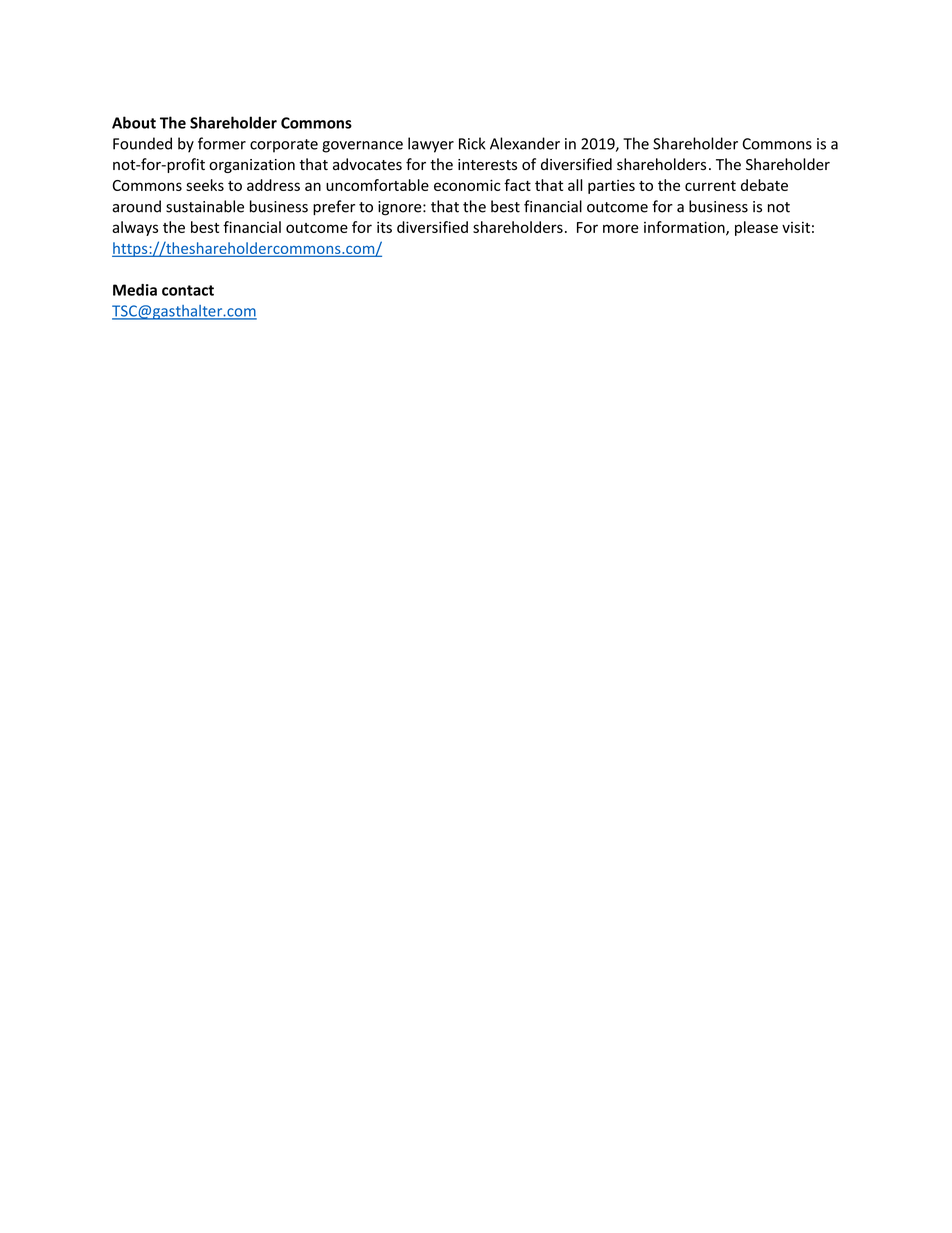 The width and height of the screenshot is (952, 1233). Describe the element at coordinates (472, 143) in the screenshot. I see `Rick` at that location.
